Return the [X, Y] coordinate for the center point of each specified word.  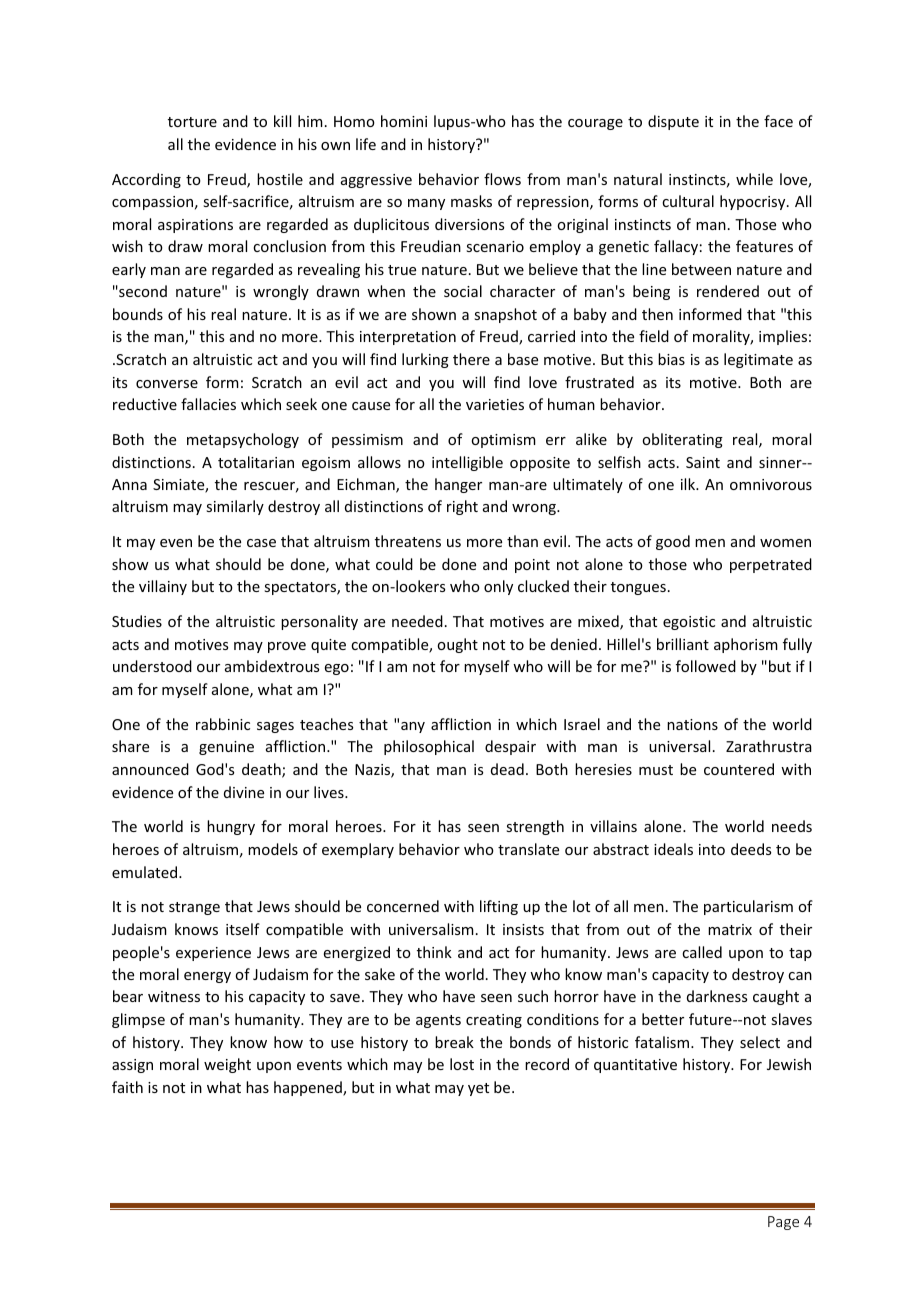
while [754, 179]
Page [783, 1223]
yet [478, 1089]
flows [502, 179]
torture [192, 122]
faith [127, 1087]
